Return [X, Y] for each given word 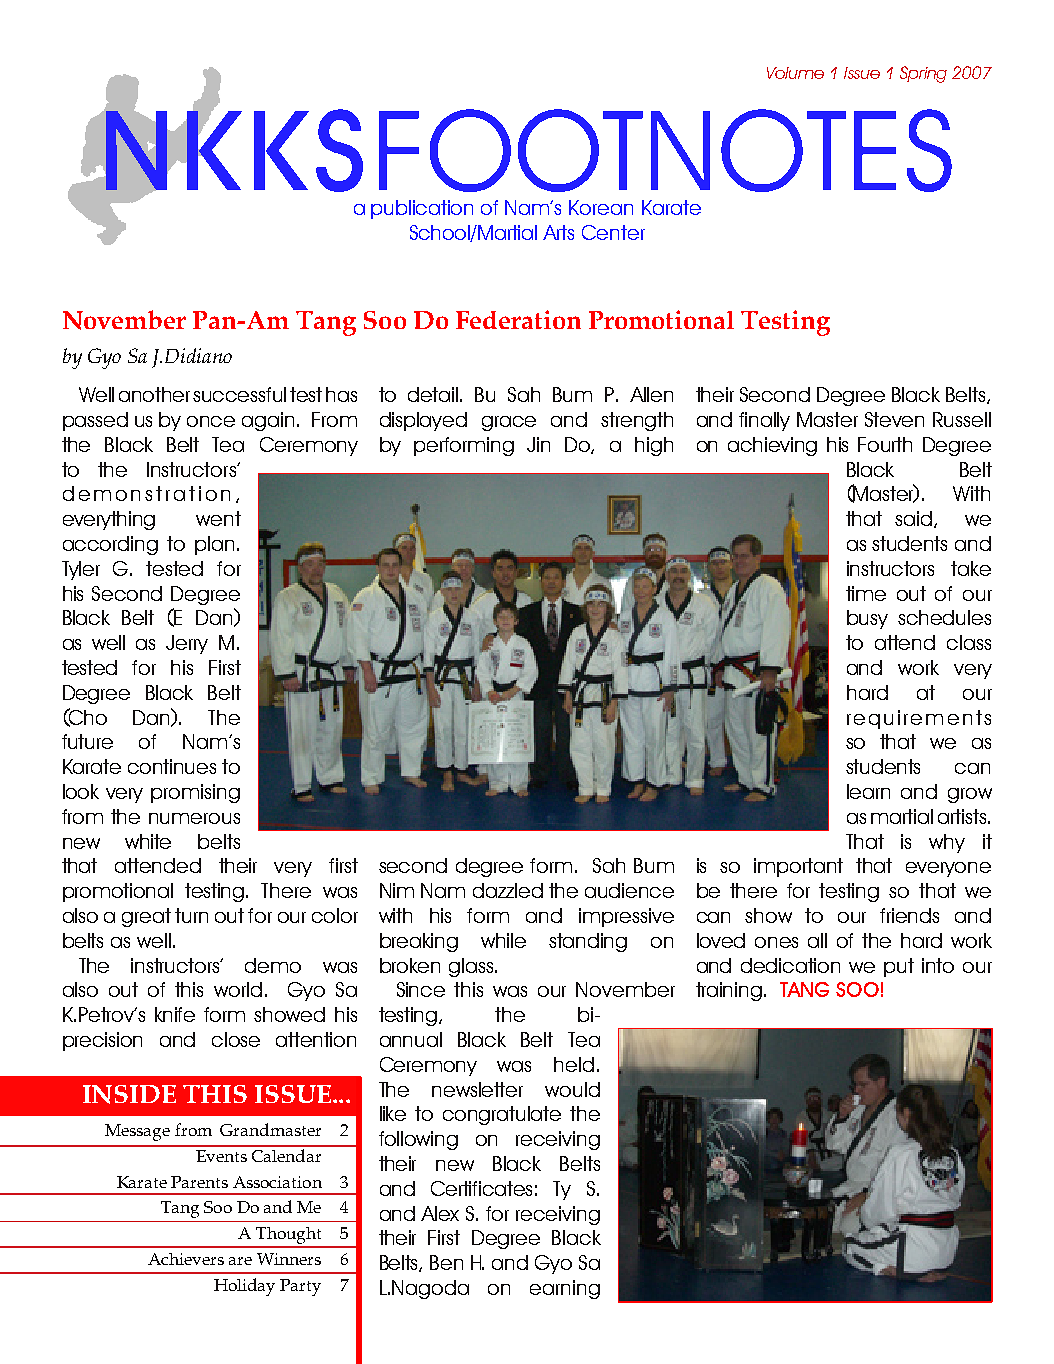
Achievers [186, 1259]
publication [422, 209]
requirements [919, 719]
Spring [923, 74]
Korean [601, 207]
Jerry [187, 644]
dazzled [508, 890]
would [572, 1089]
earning [565, 1289]
